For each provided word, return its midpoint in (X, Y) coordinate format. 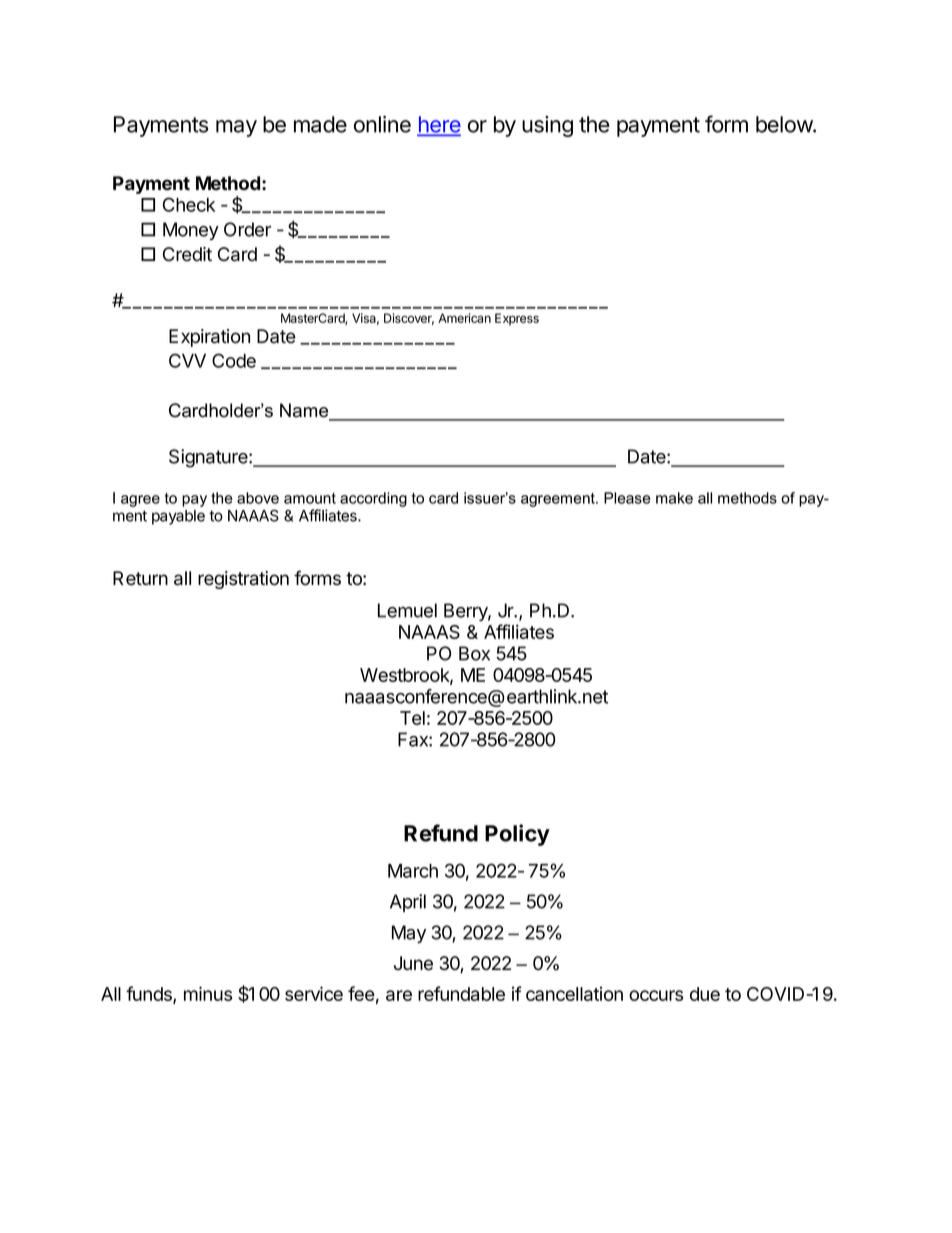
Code (234, 360)
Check (189, 204)
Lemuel (407, 610)
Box (474, 653)
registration (243, 580)
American (464, 318)
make (674, 498)
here (439, 125)
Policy (517, 835)
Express (517, 319)
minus (208, 993)
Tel (412, 718)
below (785, 124)
